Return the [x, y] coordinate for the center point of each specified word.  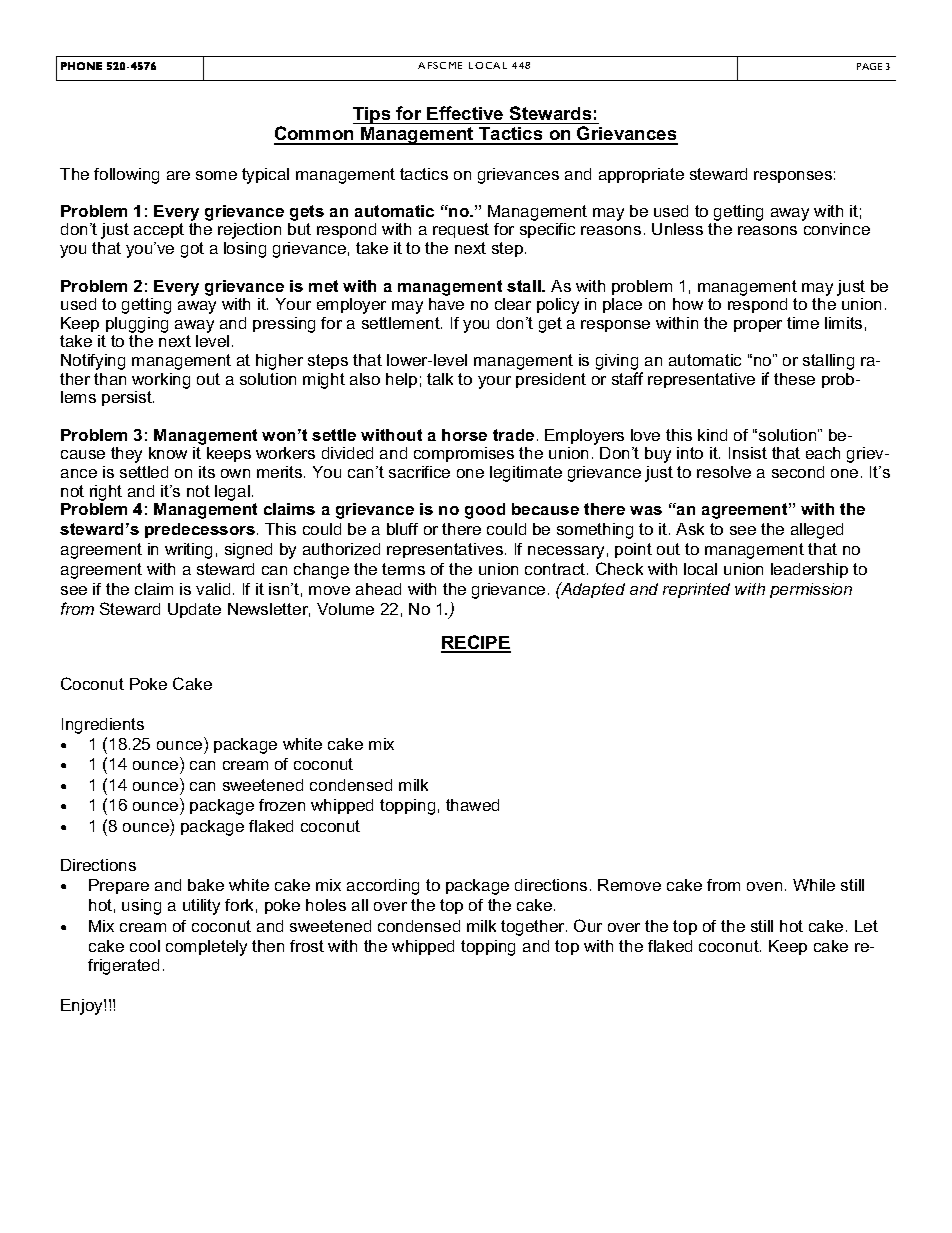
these [794, 379]
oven [764, 886]
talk [440, 379]
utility [201, 907]
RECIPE [476, 643]
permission [811, 590]
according [383, 887]
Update [194, 610]
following [126, 176]
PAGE [869, 66]
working [161, 381]
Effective [465, 113]
